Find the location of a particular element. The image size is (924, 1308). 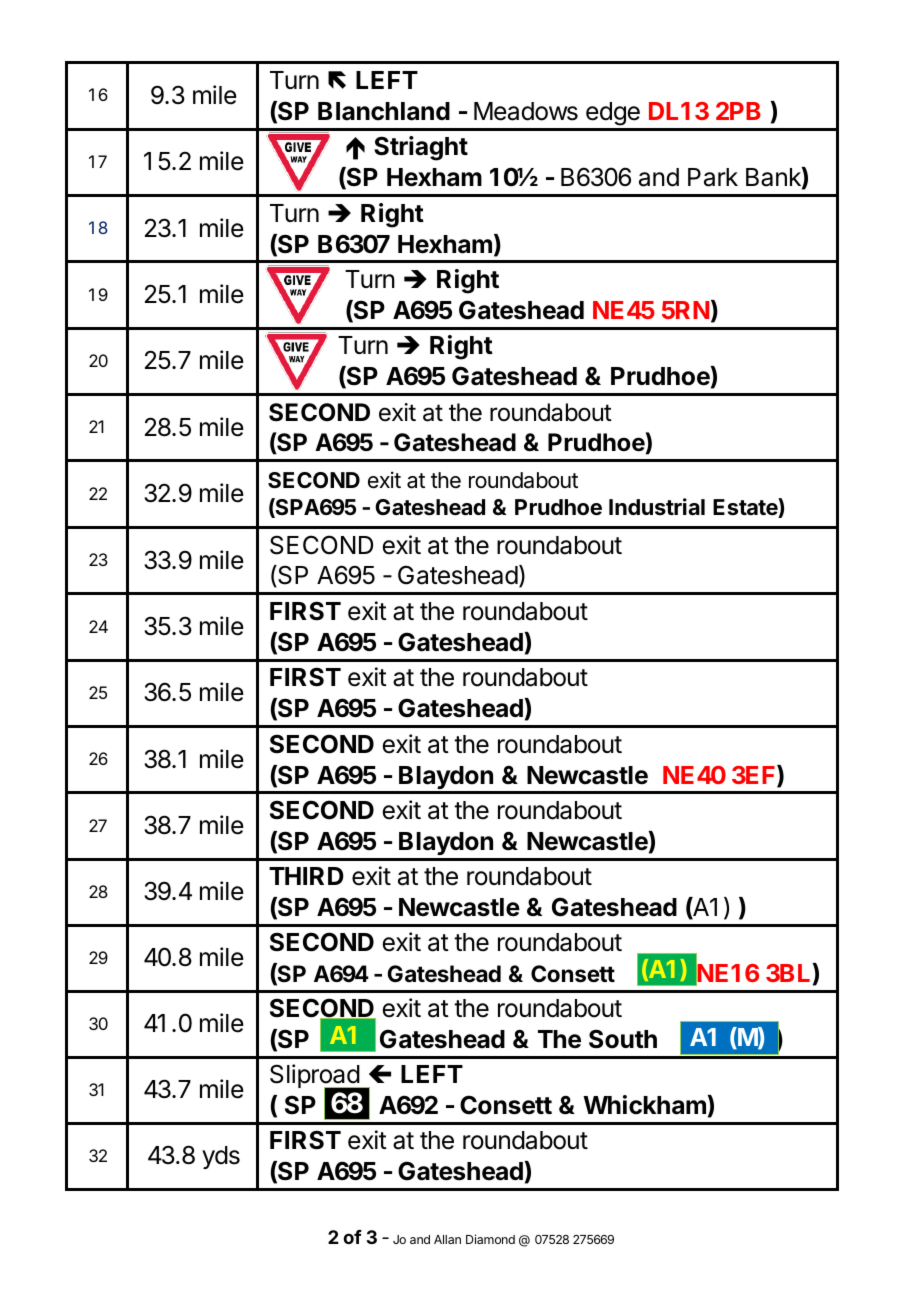

South is located at coordinates (623, 1039).
